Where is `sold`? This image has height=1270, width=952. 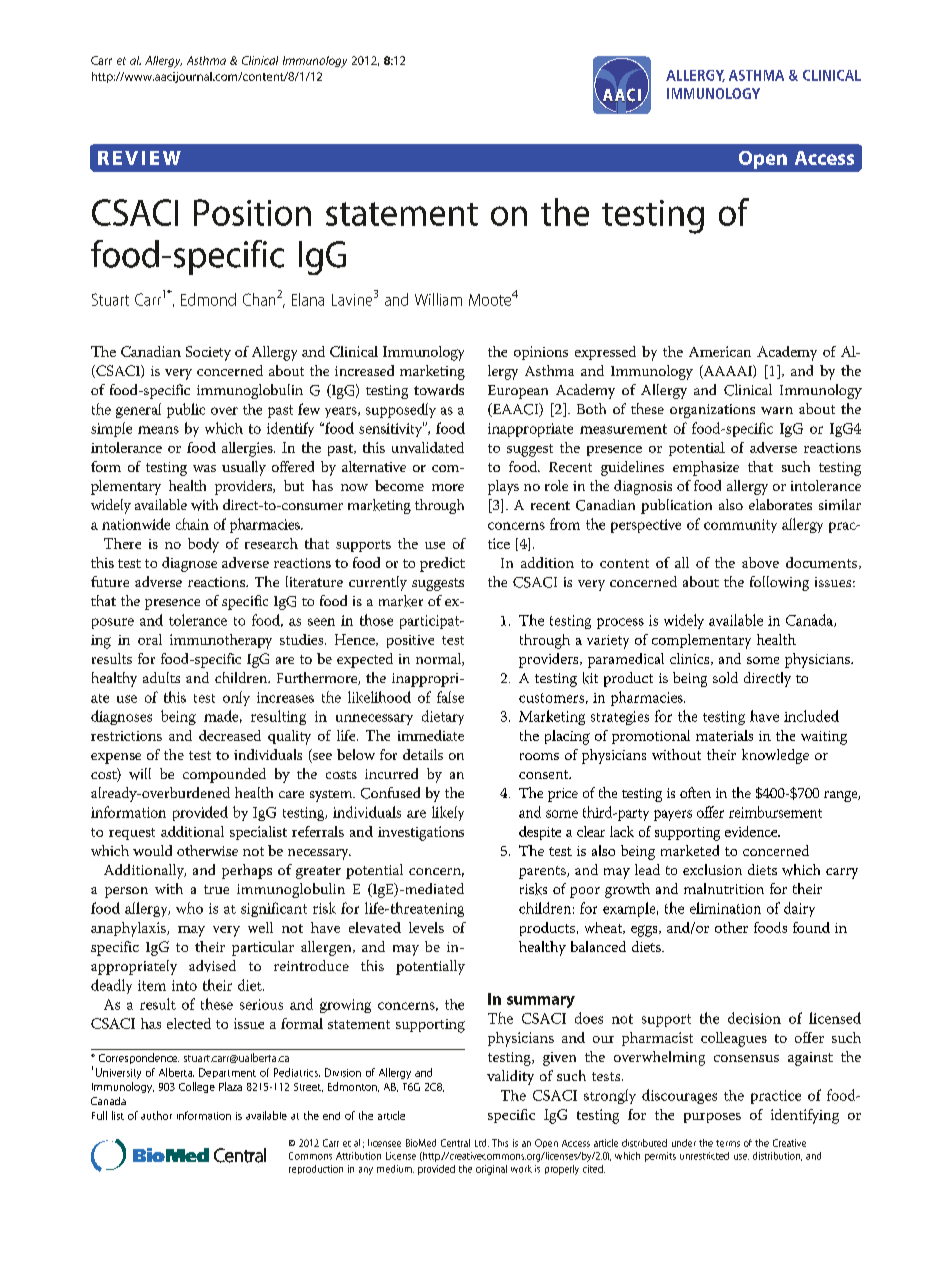 sold is located at coordinates (725, 677).
